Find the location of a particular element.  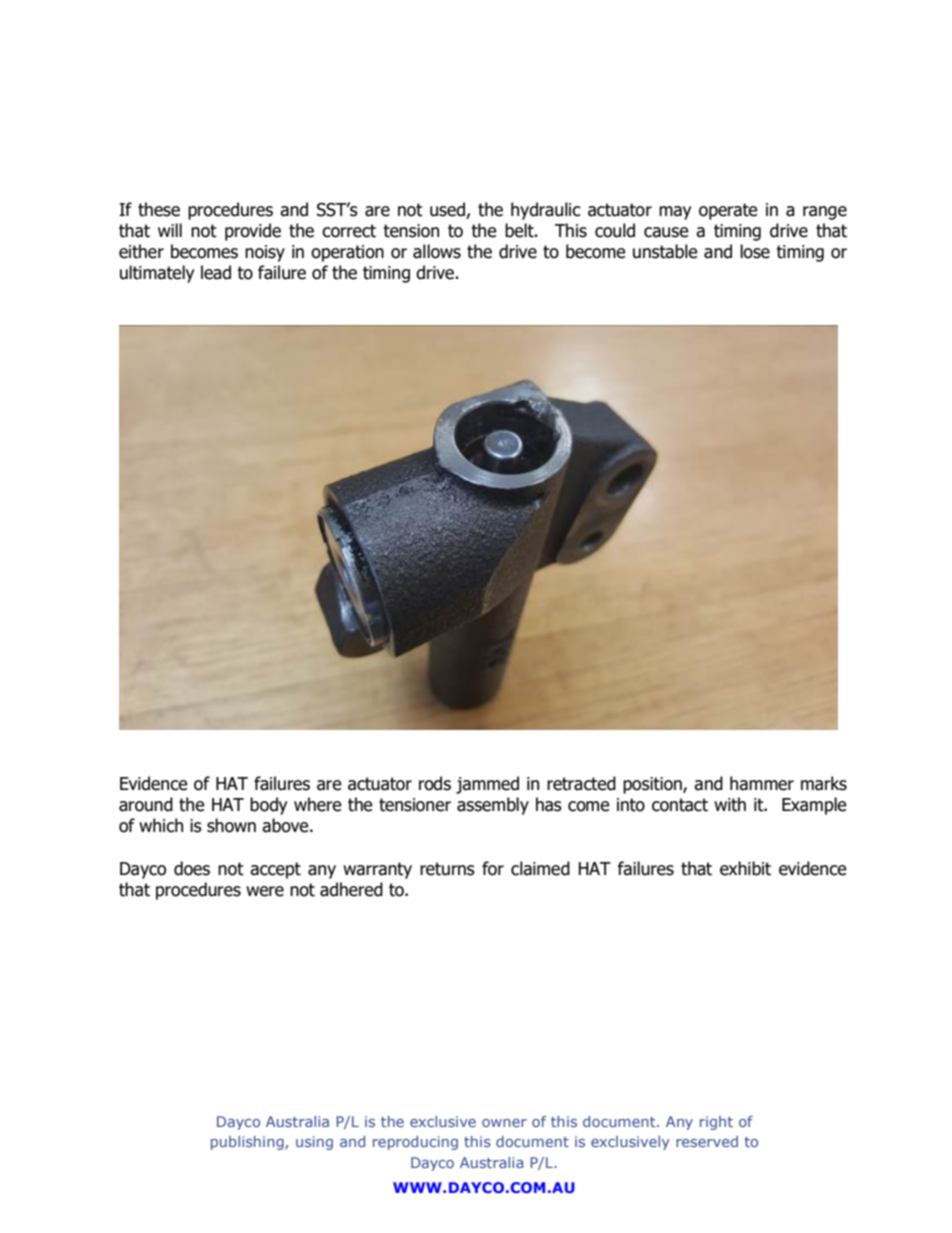

lose is located at coordinates (755, 251).
